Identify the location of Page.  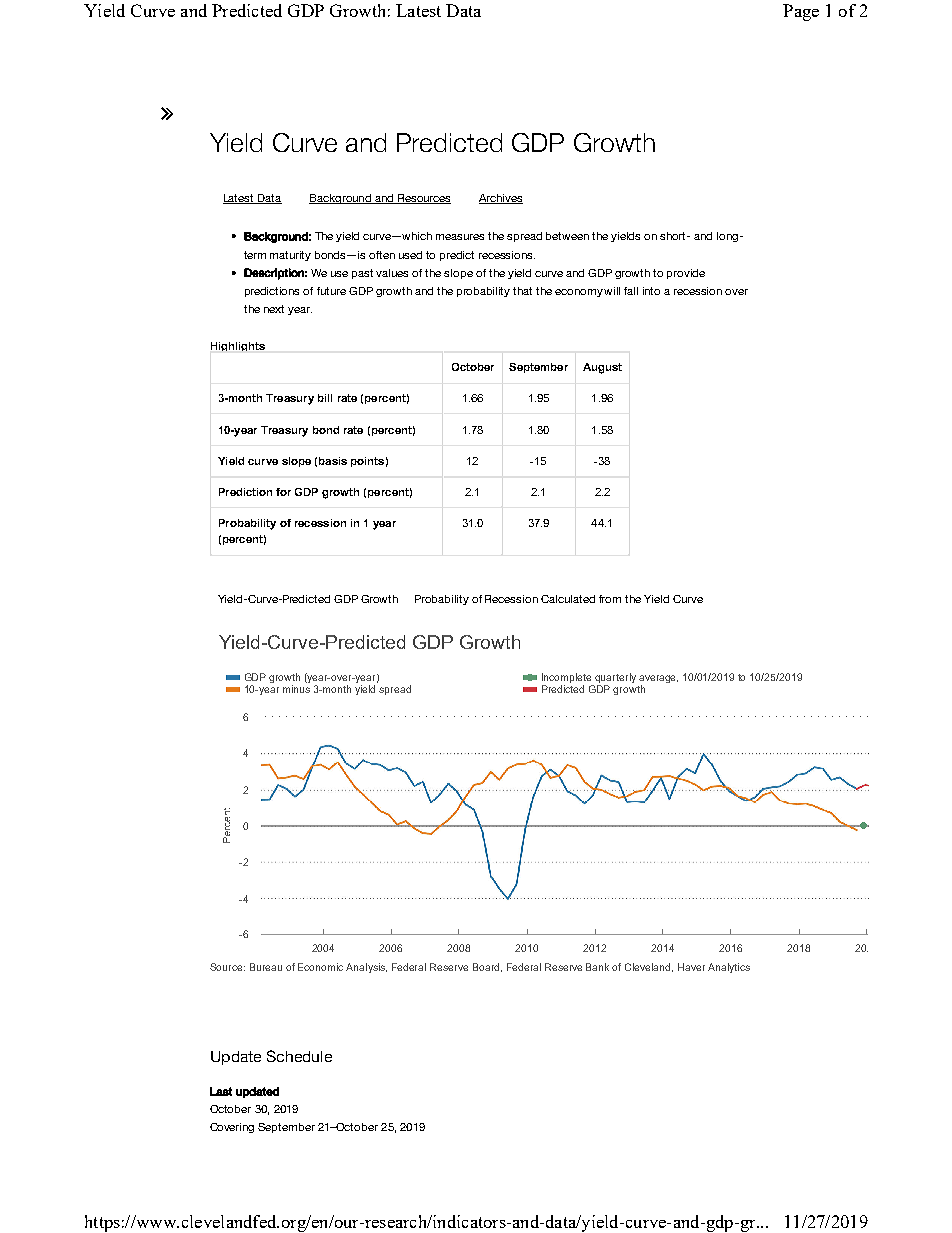
(801, 12).
